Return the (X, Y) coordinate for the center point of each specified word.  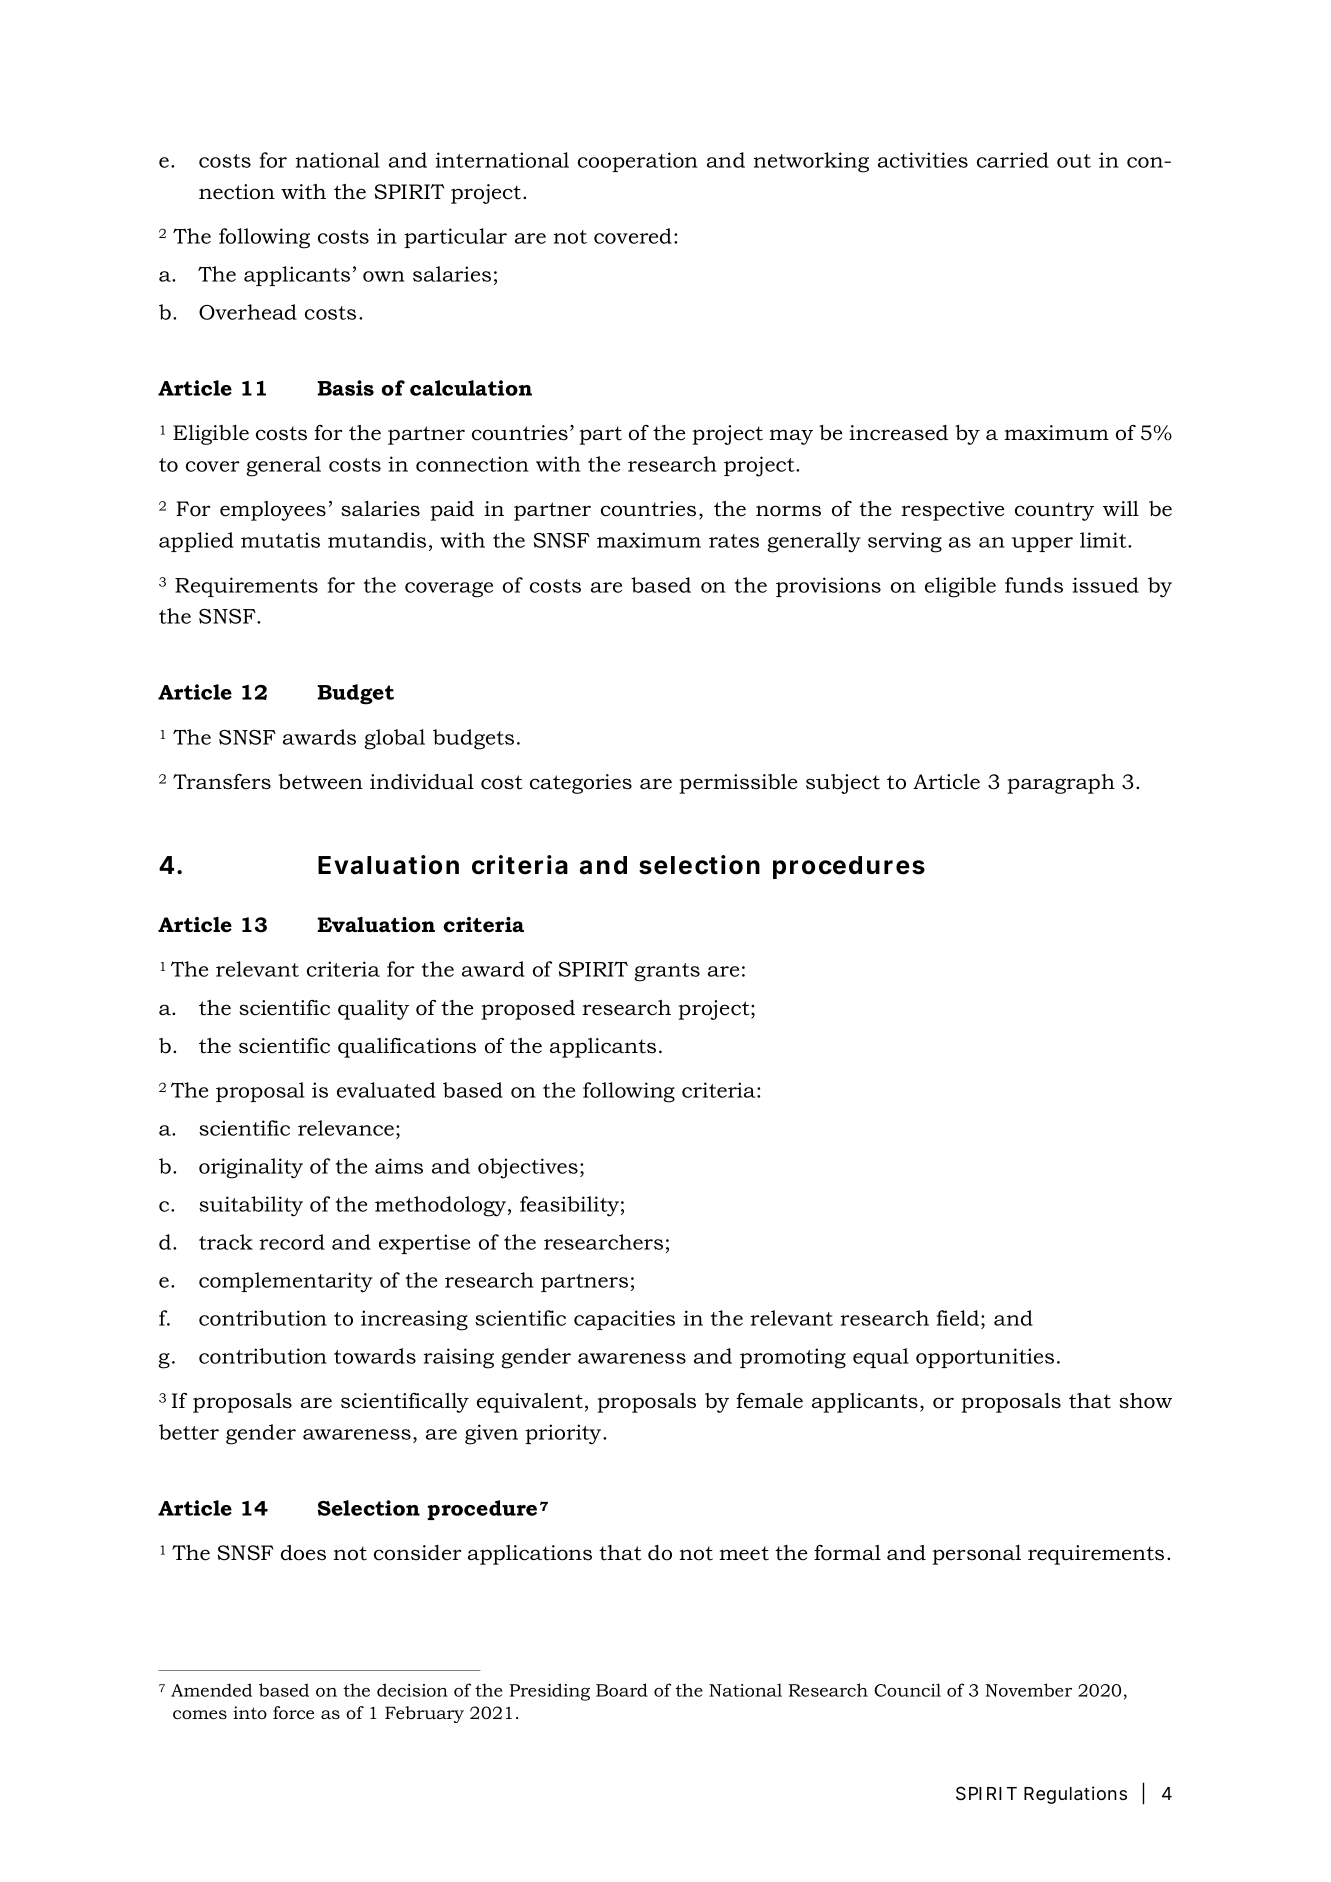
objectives (528, 1168)
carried (1013, 160)
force (293, 1713)
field (959, 1318)
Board (622, 1690)
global (395, 739)
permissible (738, 784)
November (1028, 1690)
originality (251, 1168)
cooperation (638, 162)
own (384, 276)
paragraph (1061, 784)
